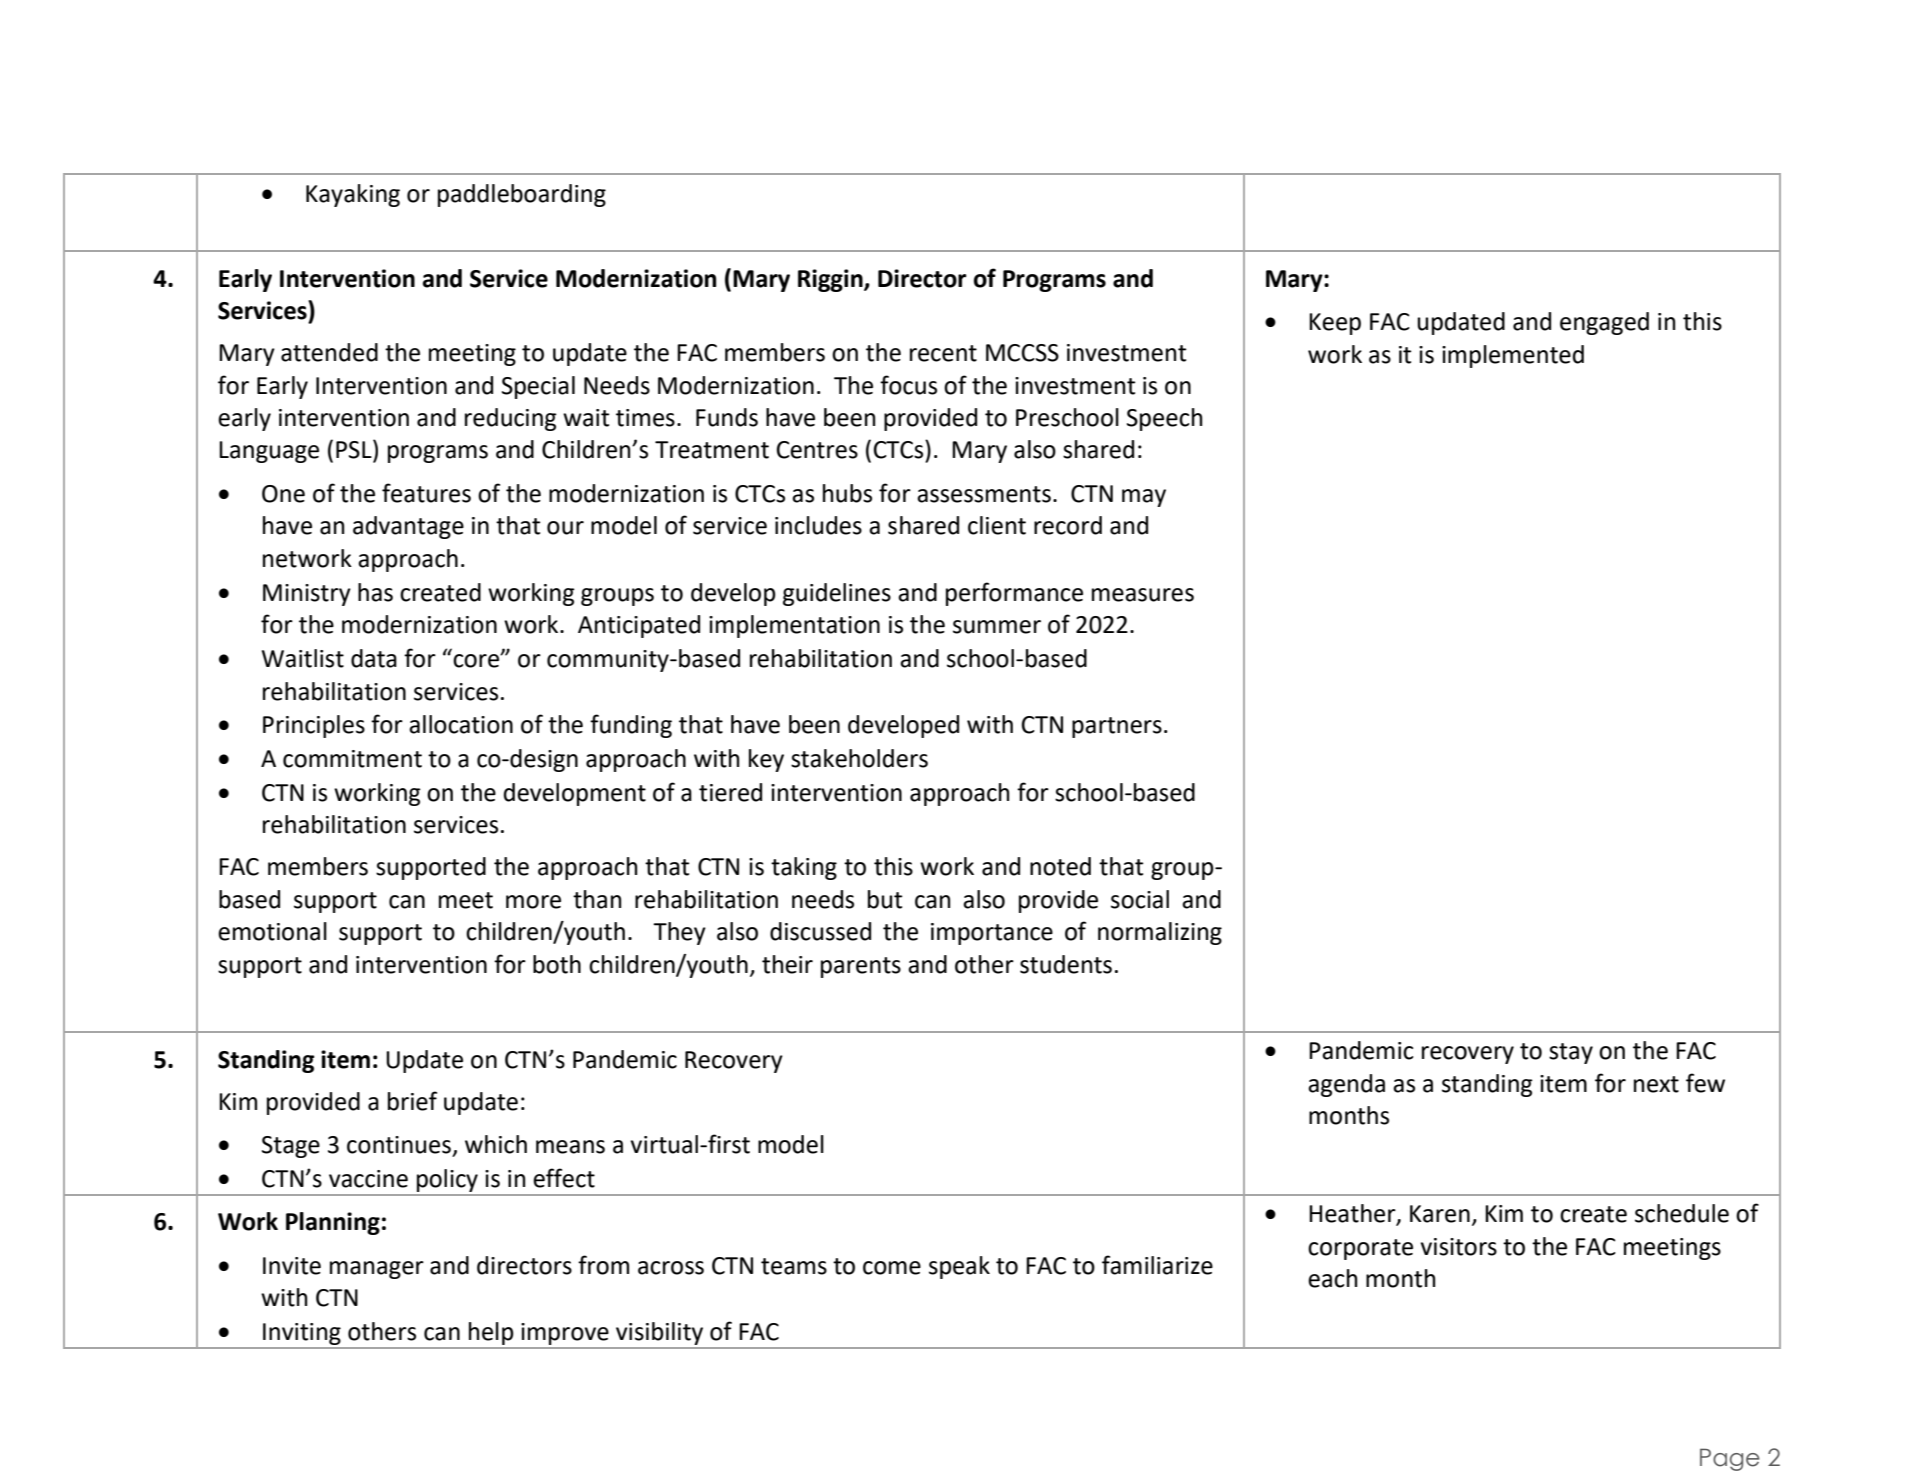 The image size is (1911, 1477). Describe the element at coordinates (374, 658) in the screenshot. I see `data` at that location.
